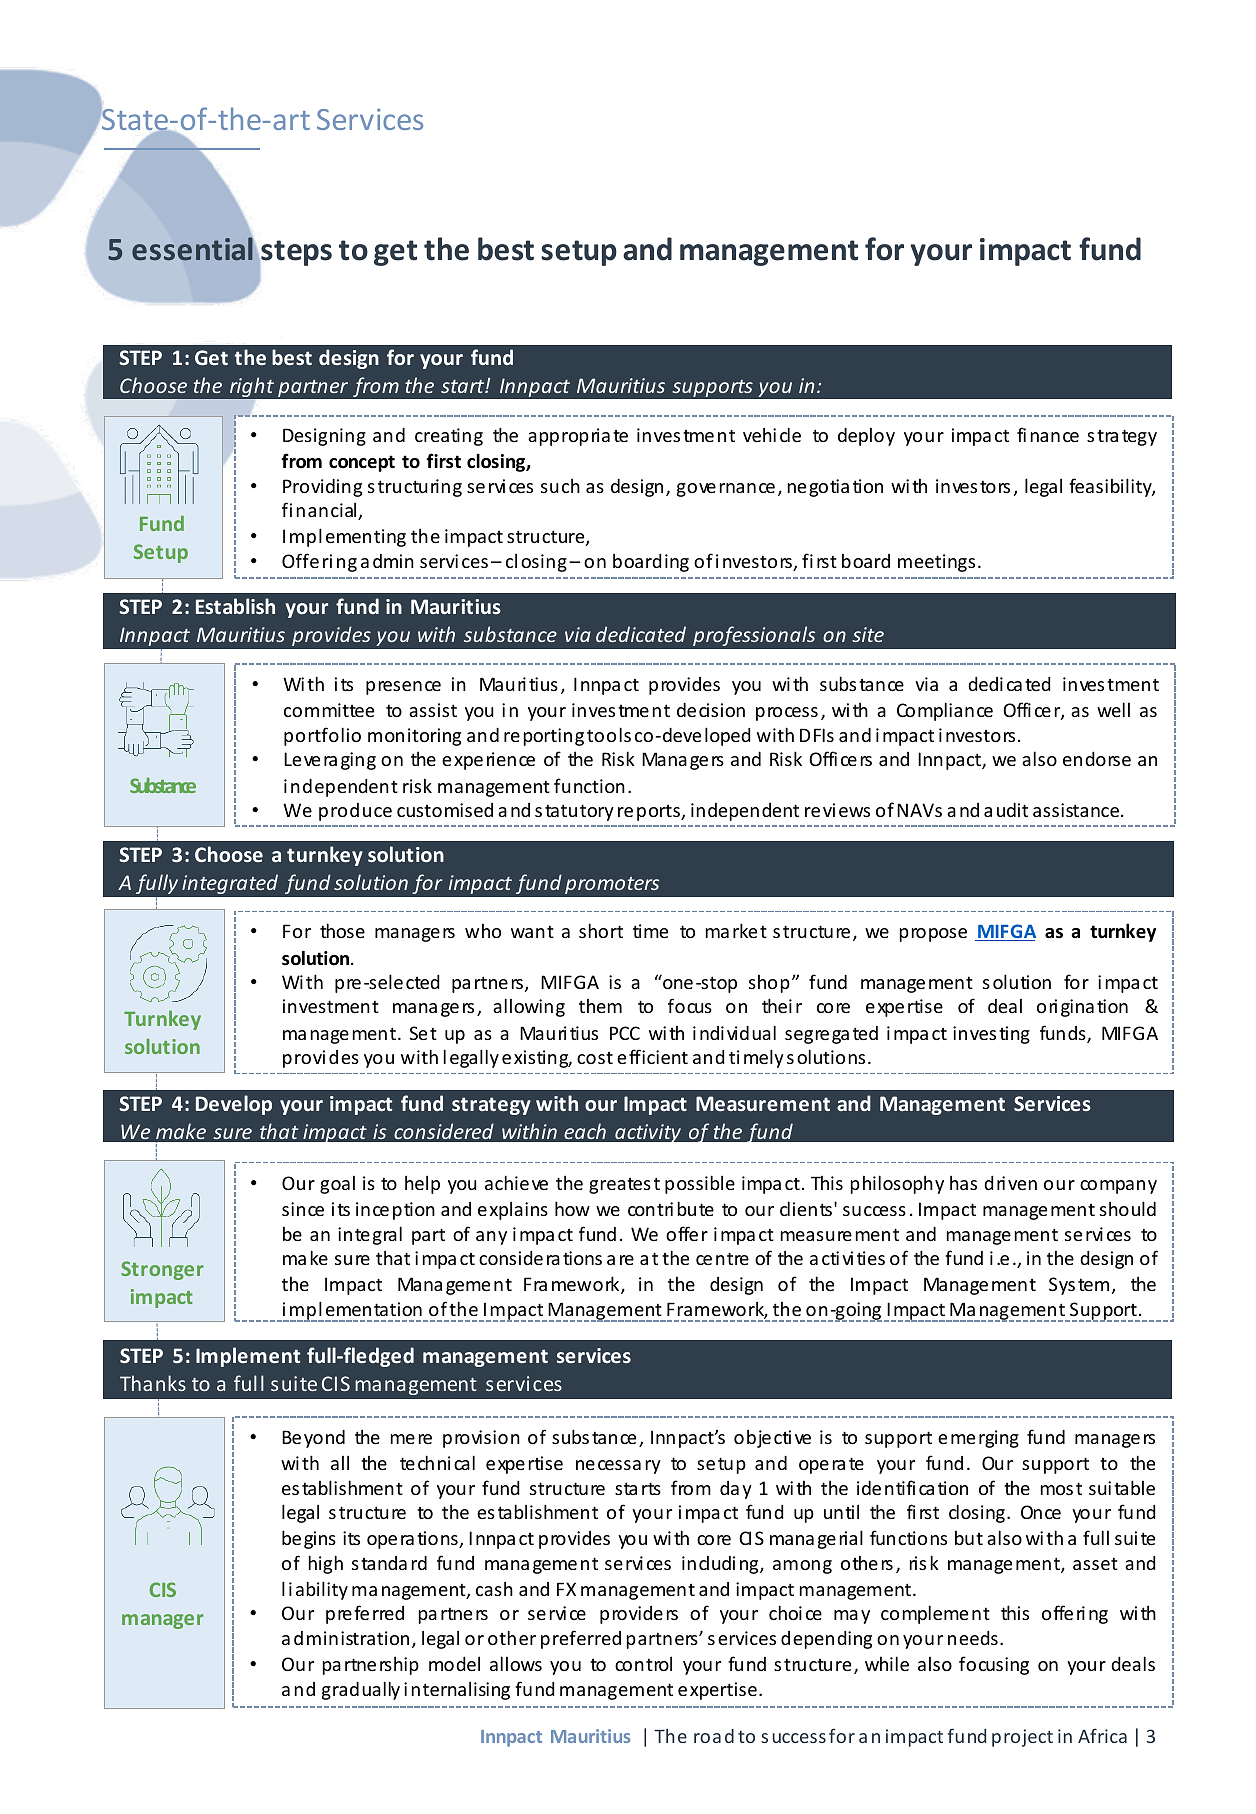 This image has height=1814, width=1256. What do you see at coordinates (650, 812) in the image?
I see `reports` at bounding box center [650, 812].
